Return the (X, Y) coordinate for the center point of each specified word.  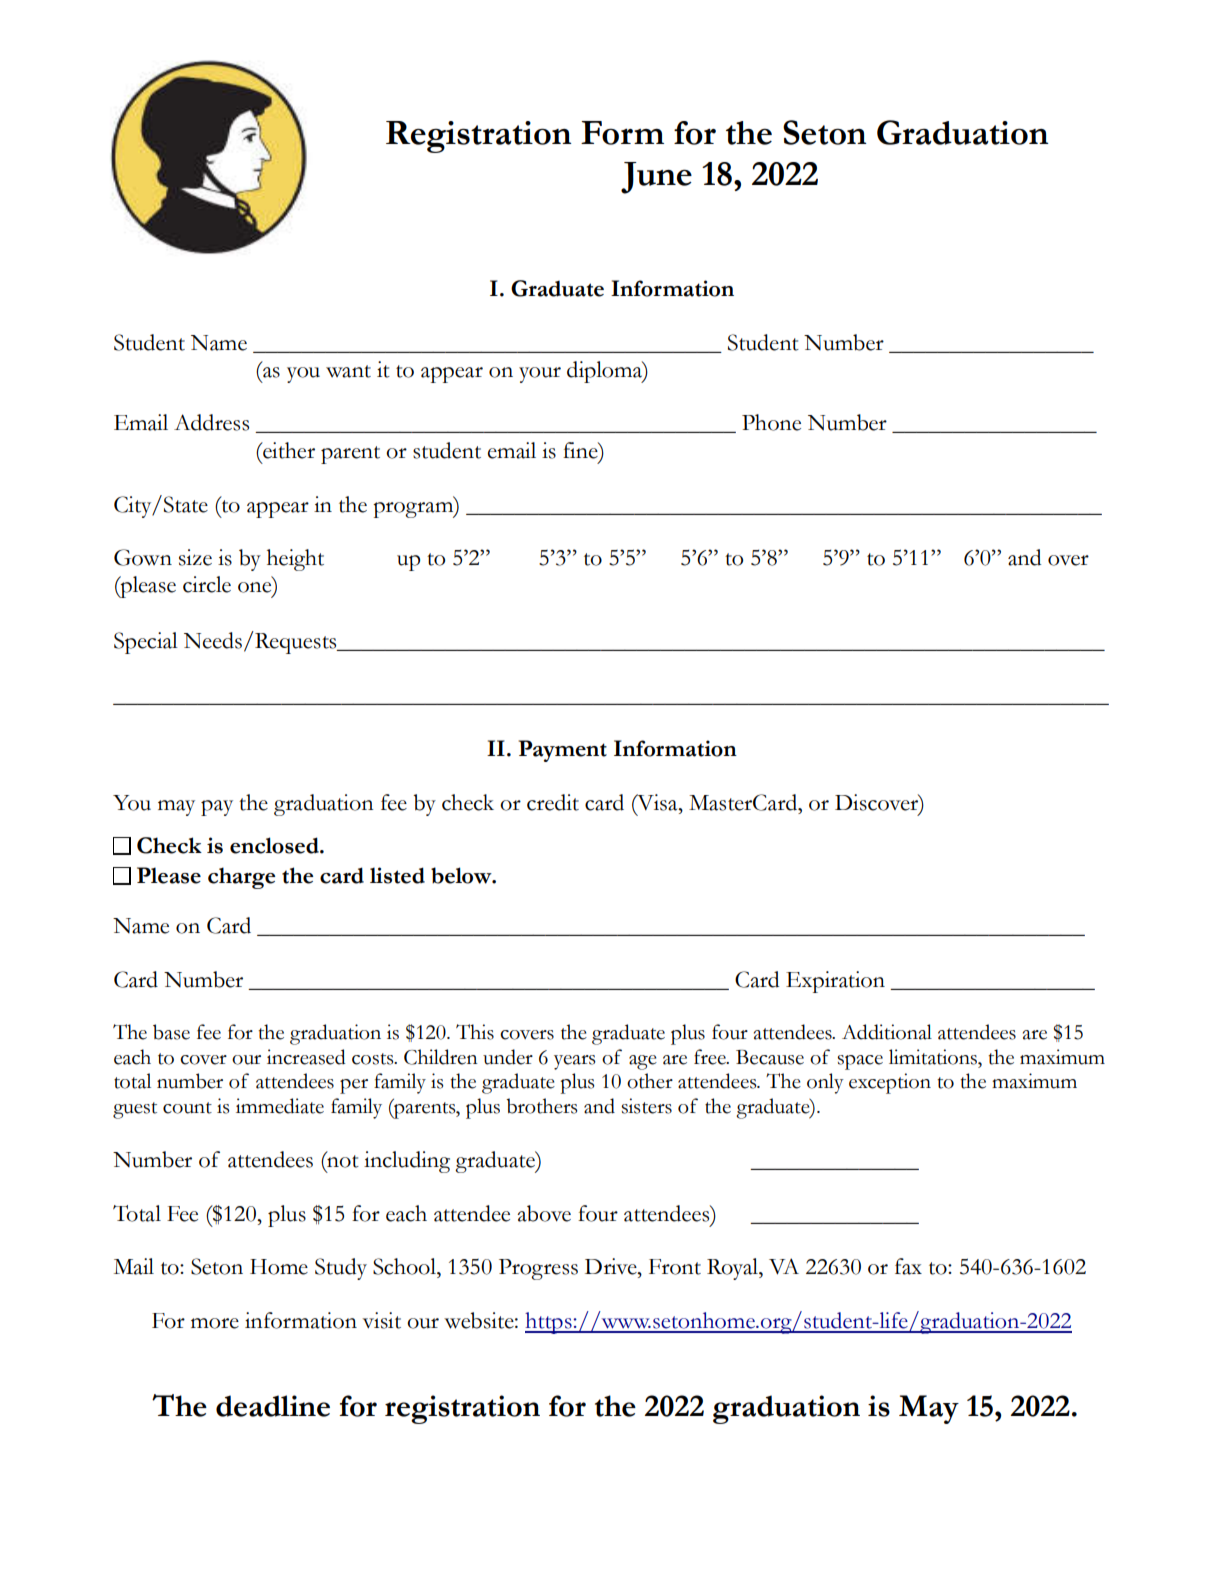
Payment (563, 751)
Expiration (835, 982)
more (215, 1323)
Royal (733, 1269)
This (475, 1032)
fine (581, 450)
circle (207, 584)
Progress (538, 1269)
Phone (771, 422)
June (656, 178)
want (348, 371)
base (171, 1032)
